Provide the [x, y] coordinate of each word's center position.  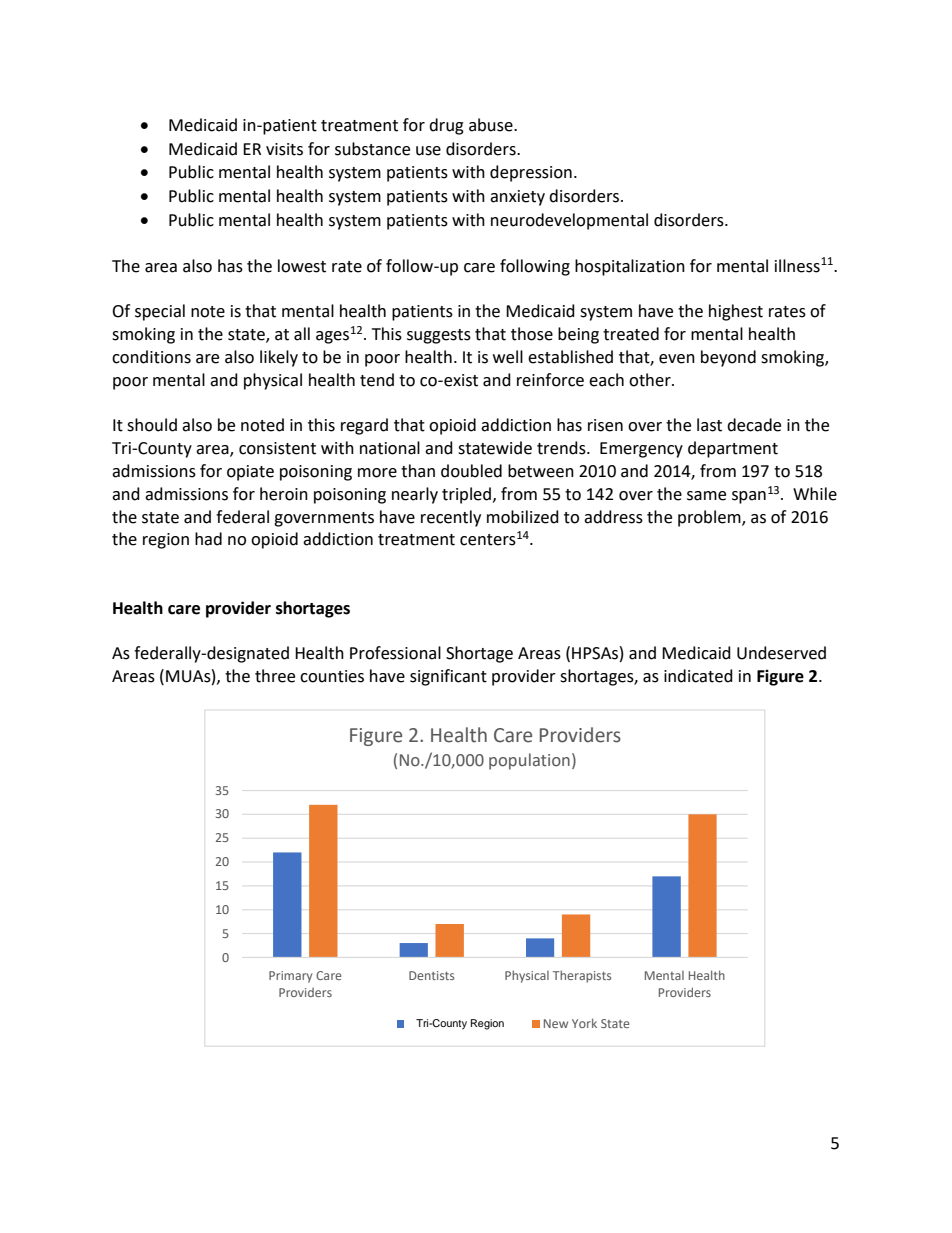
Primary [290, 977]
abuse [492, 125]
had [208, 539]
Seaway [476, 1024]
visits [284, 149]
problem [710, 518]
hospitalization [630, 267]
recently [451, 518]
